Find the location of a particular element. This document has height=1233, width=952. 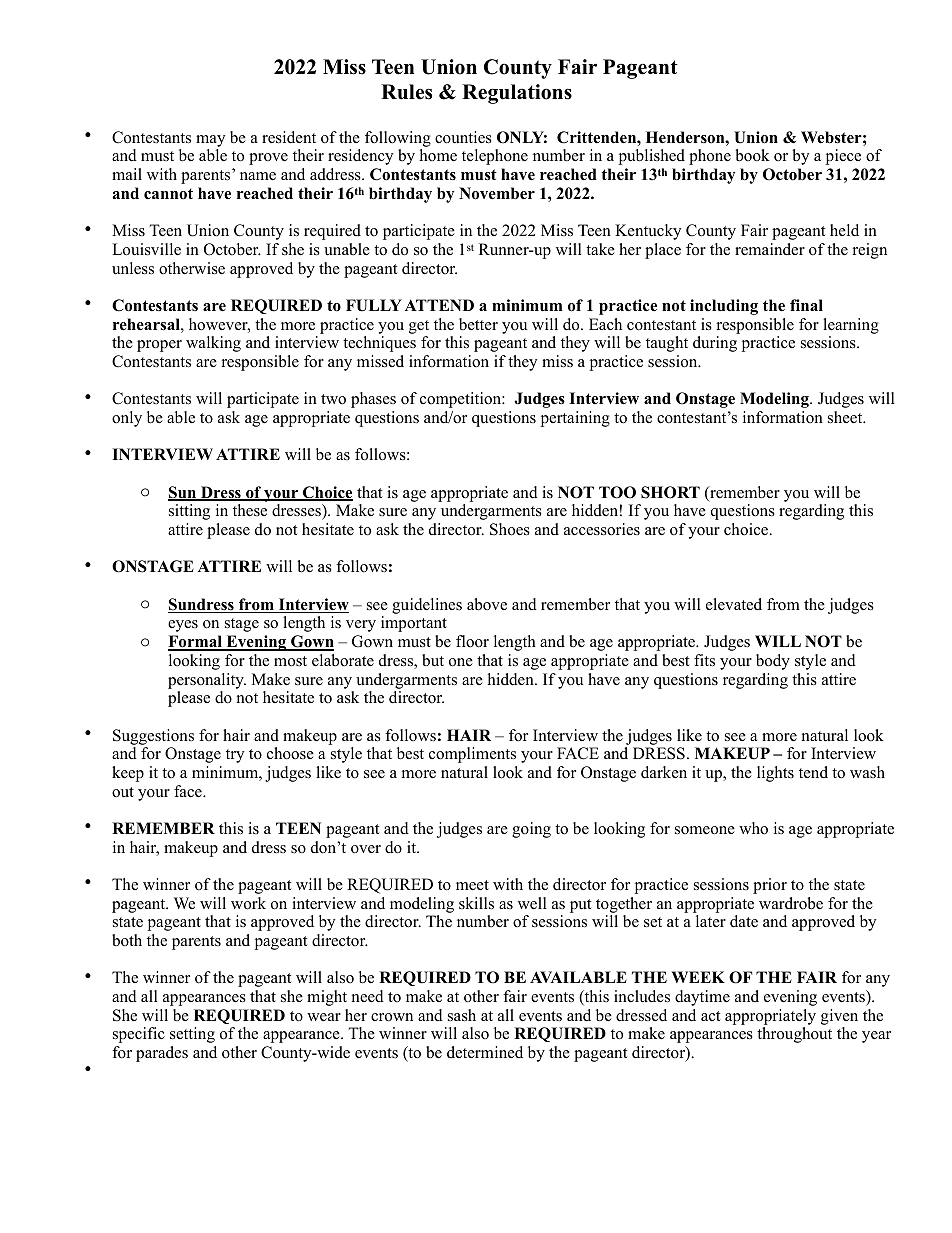

final is located at coordinates (806, 305).
